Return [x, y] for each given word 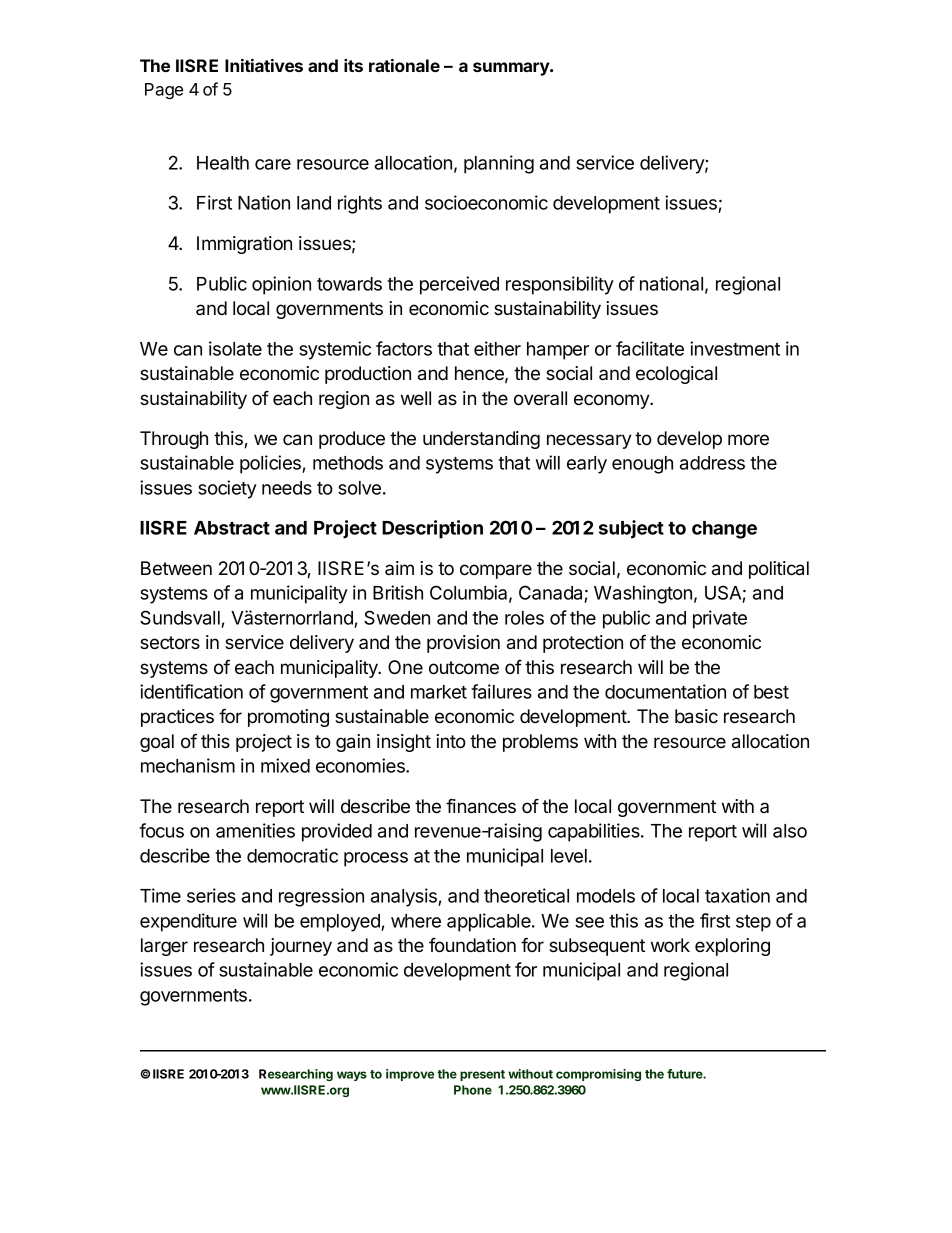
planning [499, 164]
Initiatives [264, 65]
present [482, 1075]
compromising [598, 1075]
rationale [404, 65]
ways [352, 1076]
